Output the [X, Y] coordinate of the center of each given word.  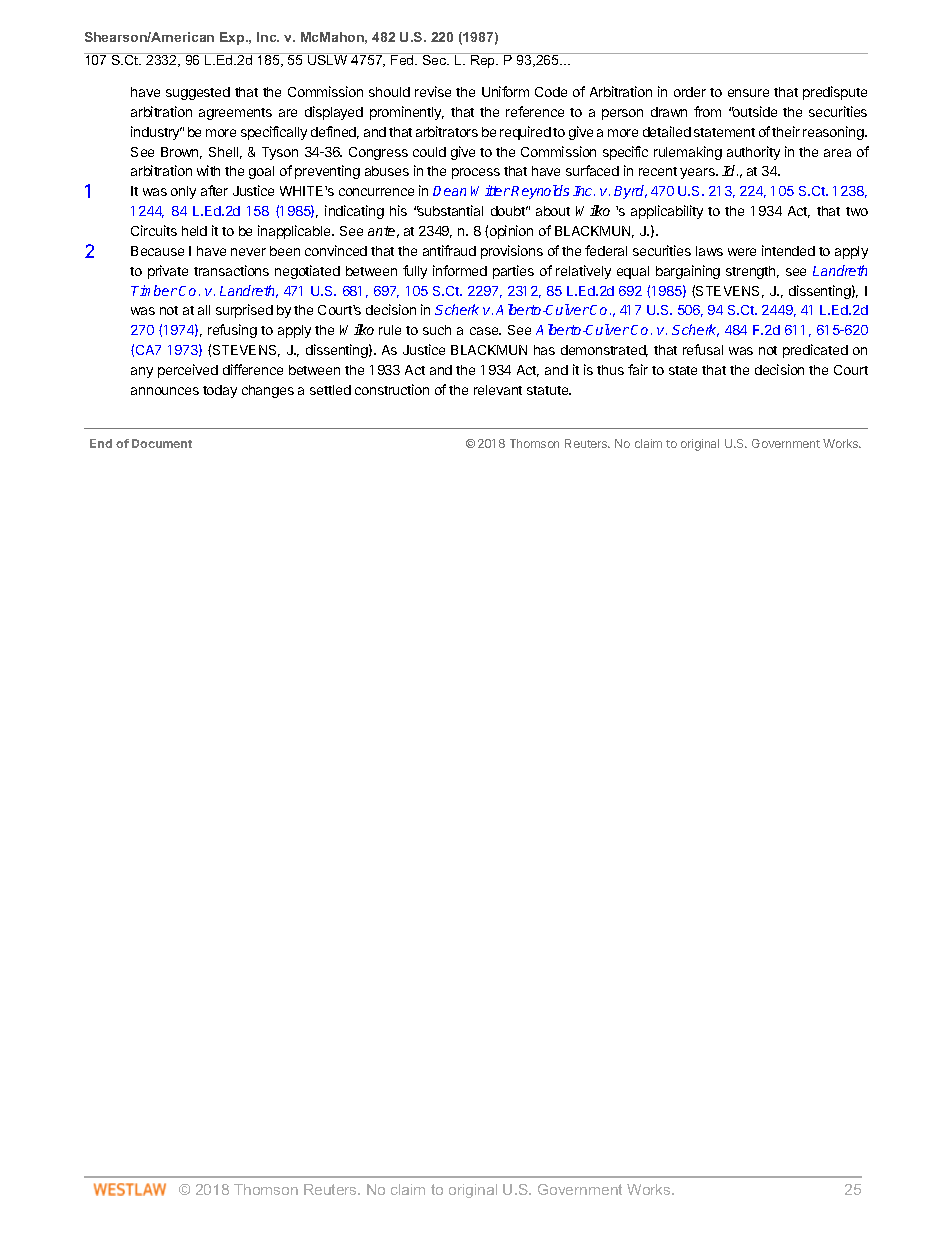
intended [788, 250]
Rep [483, 60]
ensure [748, 93]
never [248, 252]
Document [162, 443]
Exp [233, 38]
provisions [512, 252]
